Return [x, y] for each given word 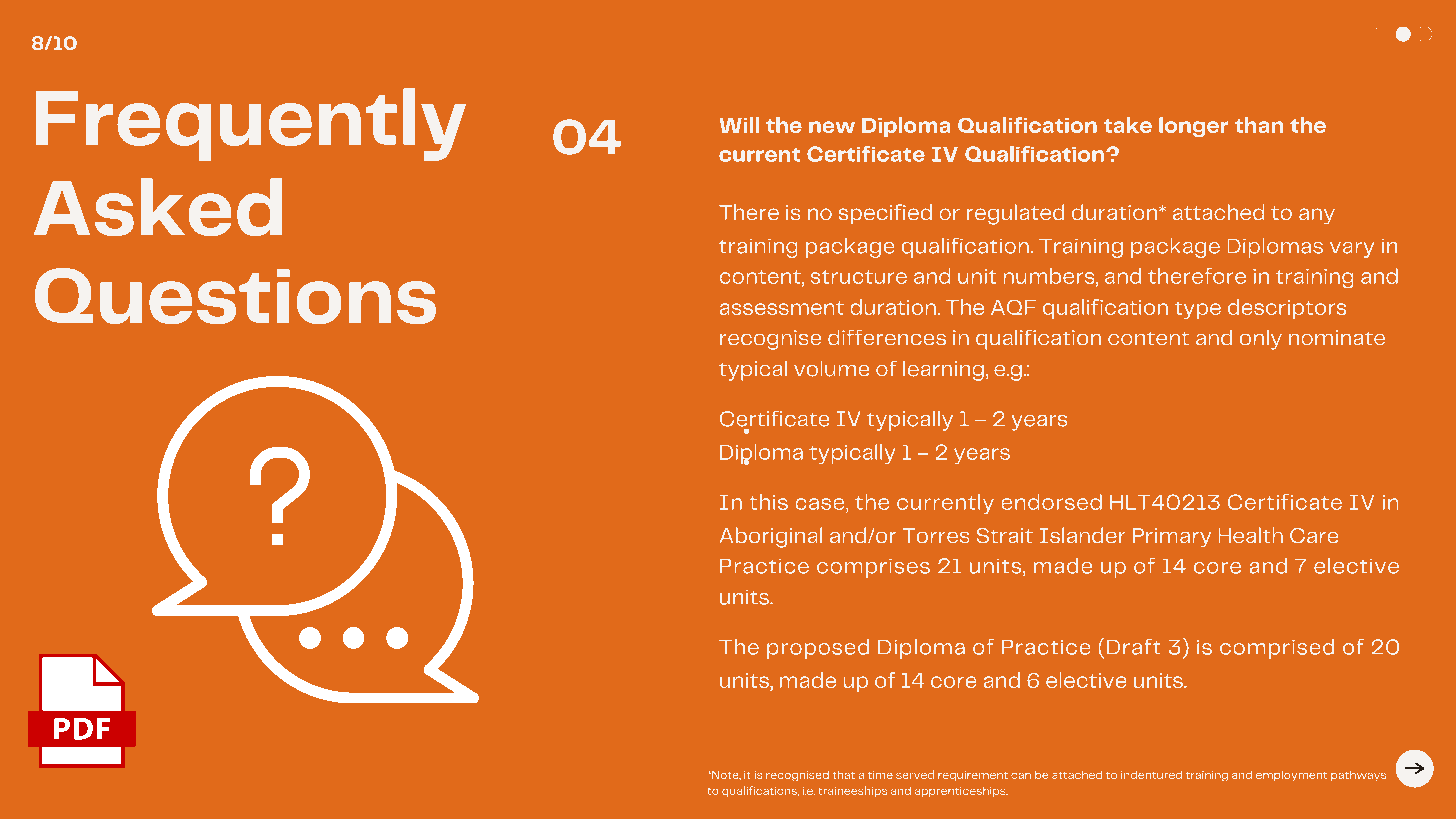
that [844, 775]
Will [739, 125]
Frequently [251, 124]
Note [725, 775]
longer [1193, 127]
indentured [1151, 775]
